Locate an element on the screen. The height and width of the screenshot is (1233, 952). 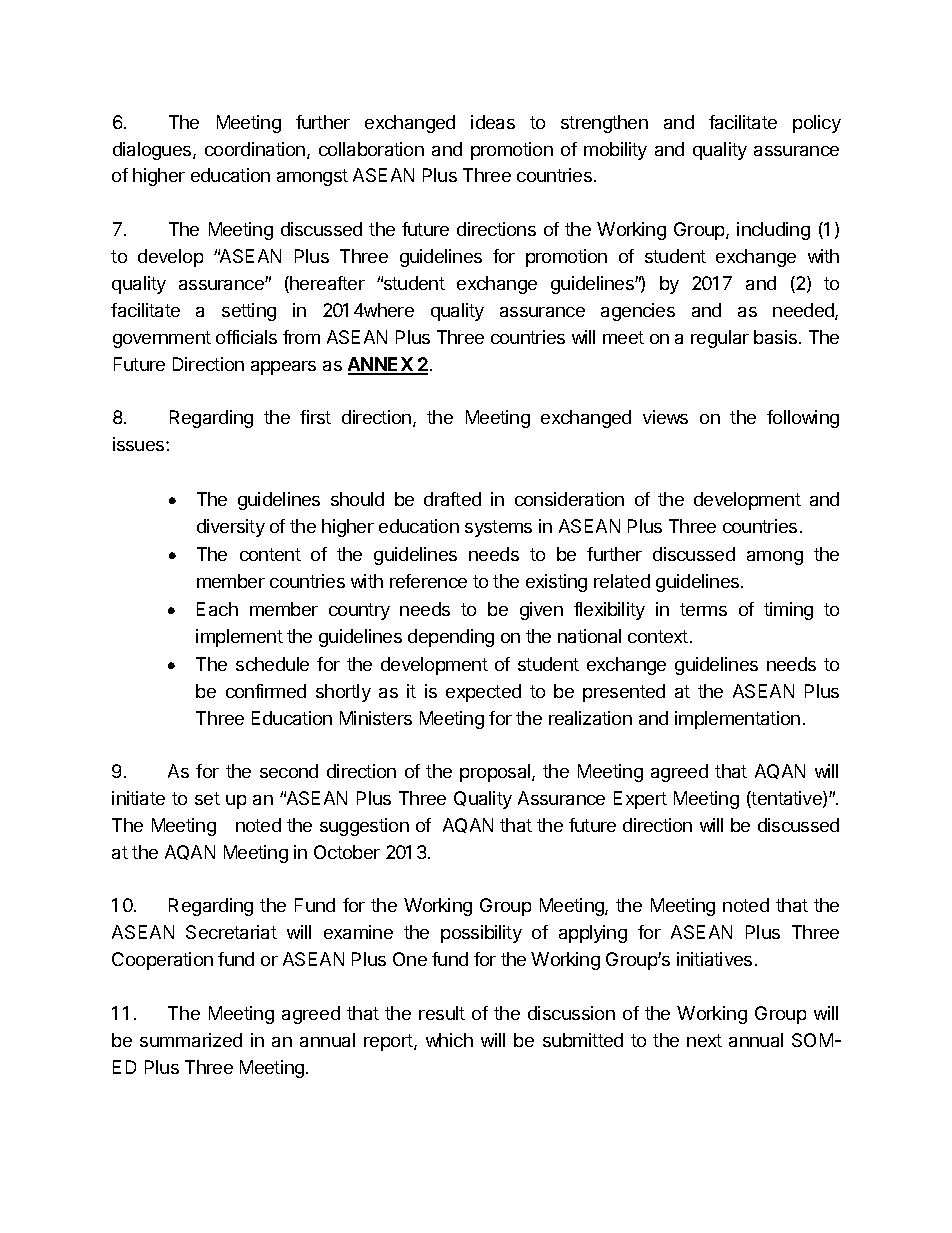
officials is located at coordinates (246, 337).
